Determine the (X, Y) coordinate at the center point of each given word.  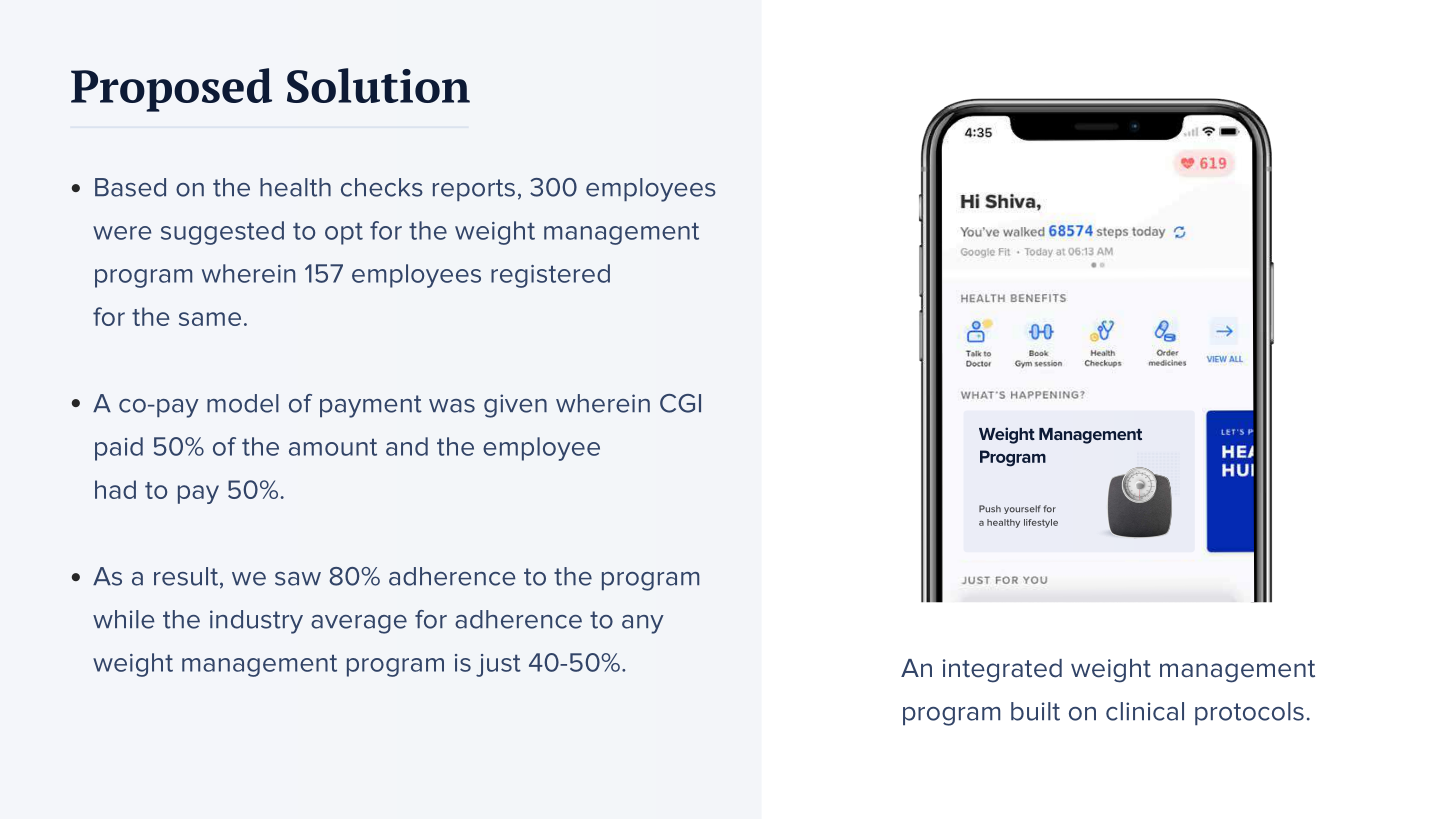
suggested (222, 233)
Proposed (171, 90)
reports (474, 190)
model (243, 403)
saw (298, 579)
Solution (378, 85)
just (498, 665)
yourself (1022, 509)
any (643, 624)
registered (550, 276)
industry (256, 622)
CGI (680, 403)
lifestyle (1041, 523)
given (515, 406)
